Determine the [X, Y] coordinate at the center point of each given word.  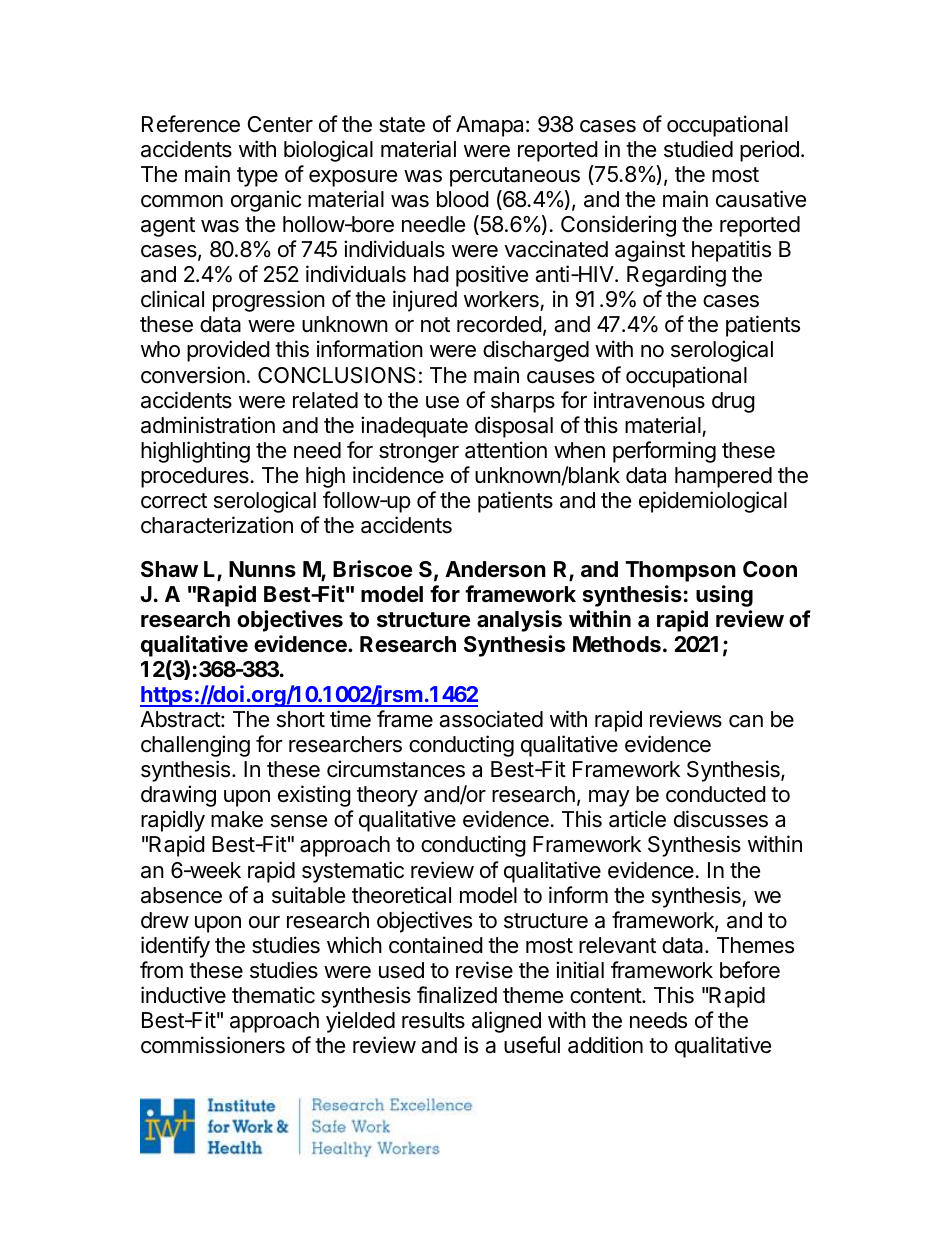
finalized [457, 995]
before [750, 970]
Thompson [681, 571]
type [257, 177]
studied [698, 149]
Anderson [495, 569]
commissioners [213, 1045]
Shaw [169, 569]
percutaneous [515, 177]
